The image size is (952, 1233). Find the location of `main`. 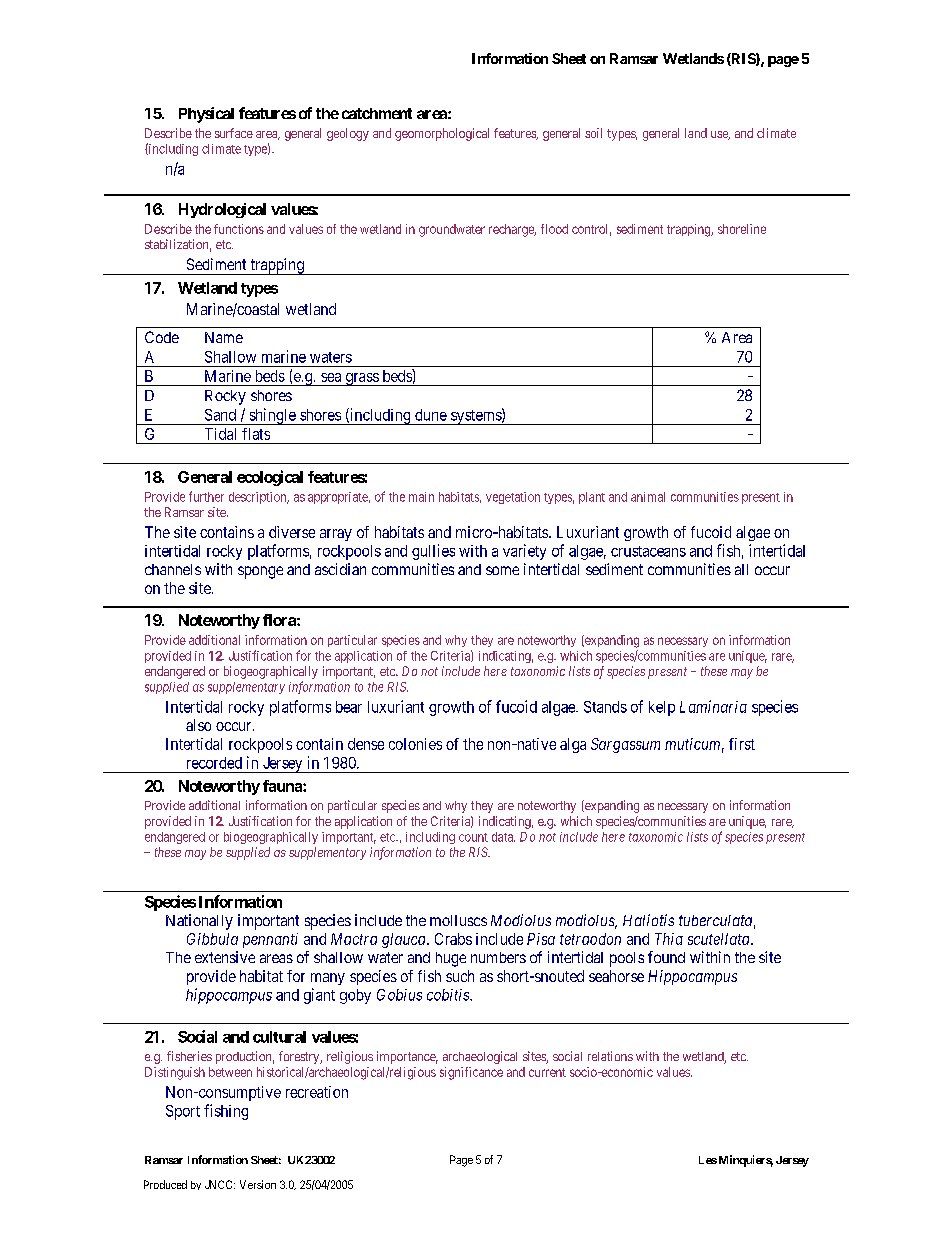

main is located at coordinates (421, 497).
